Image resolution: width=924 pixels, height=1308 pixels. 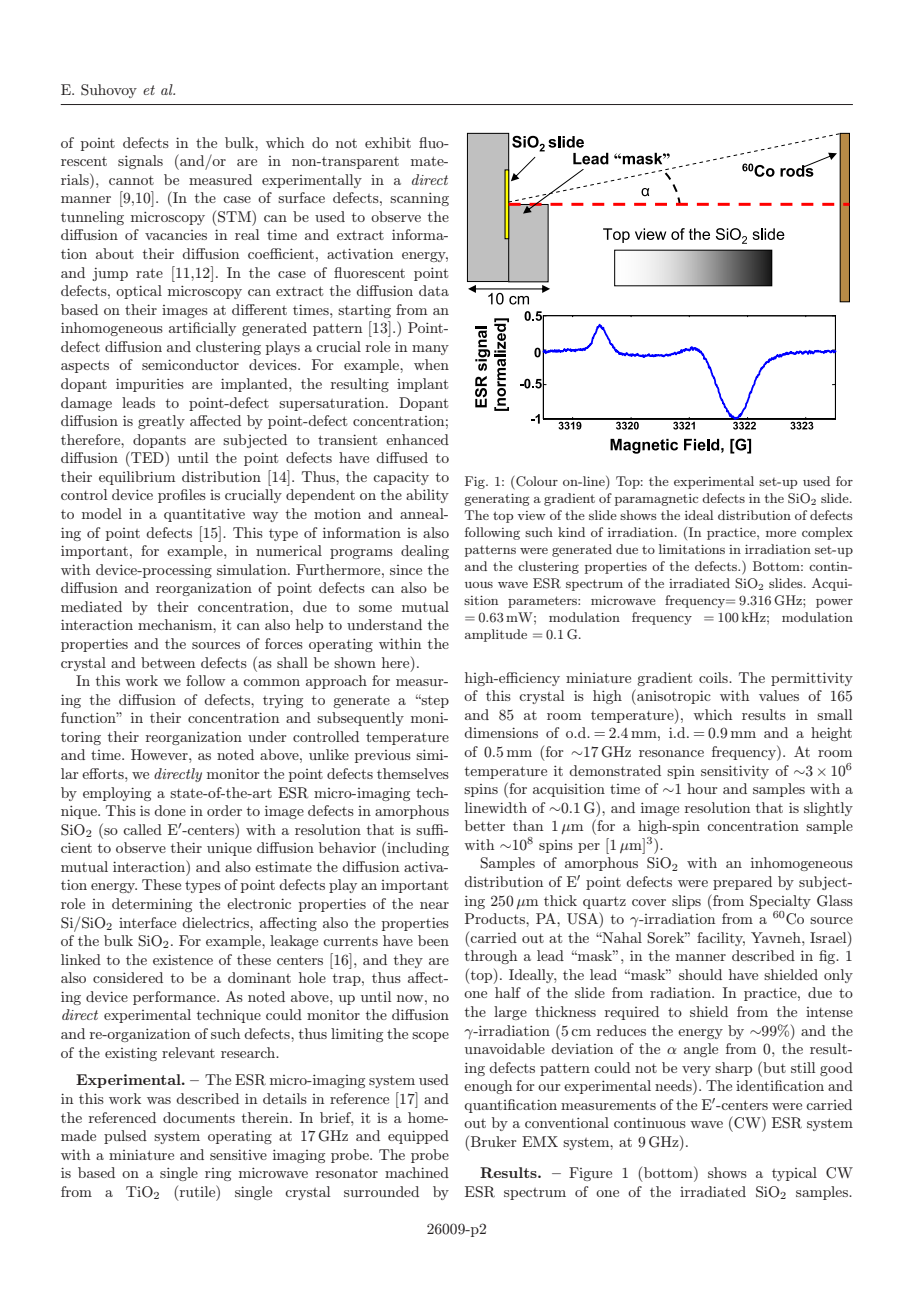 What do you see at coordinates (161, 422) in the image?
I see `greatly` at bounding box center [161, 422].
